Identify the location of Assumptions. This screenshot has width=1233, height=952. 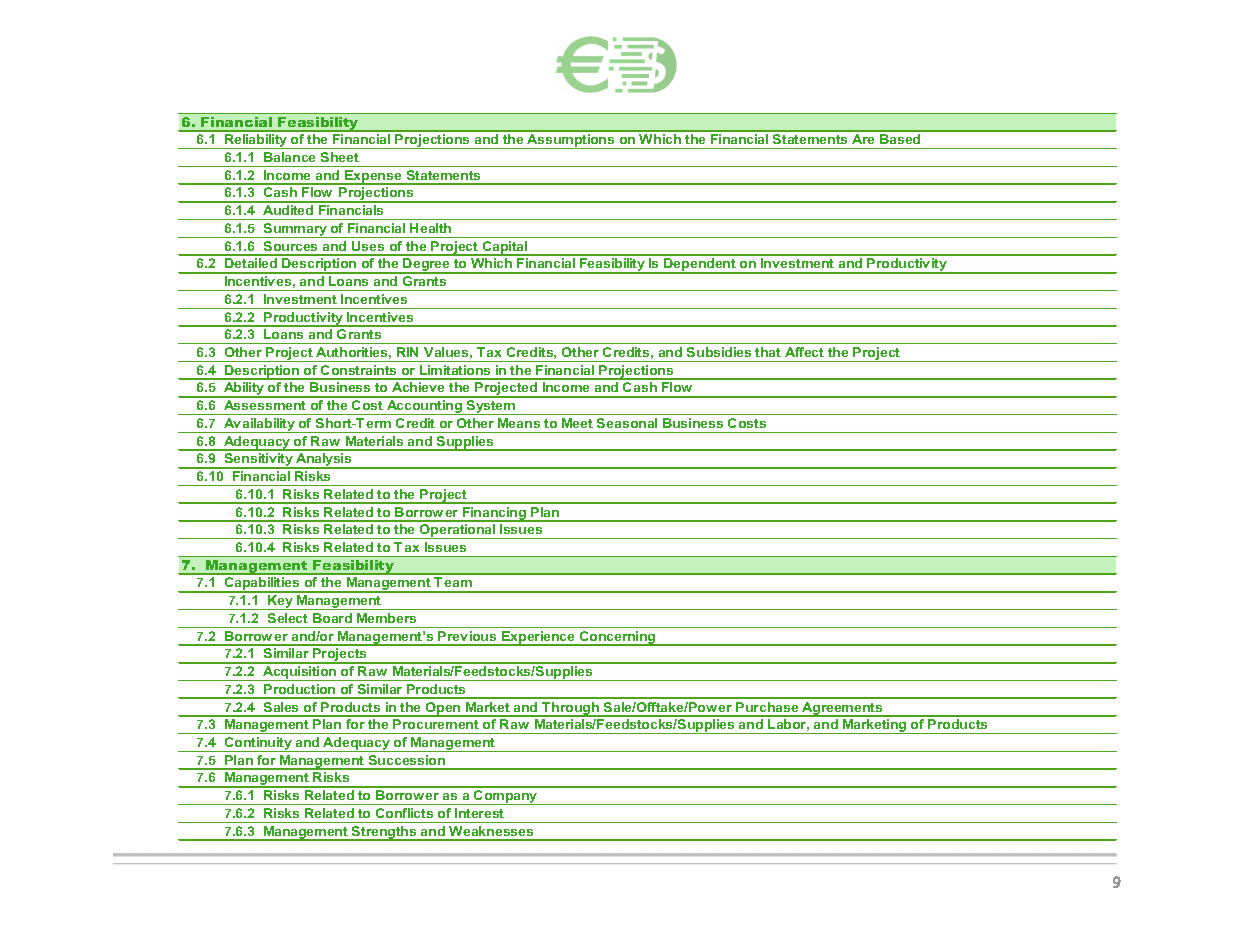
(571, 141).
